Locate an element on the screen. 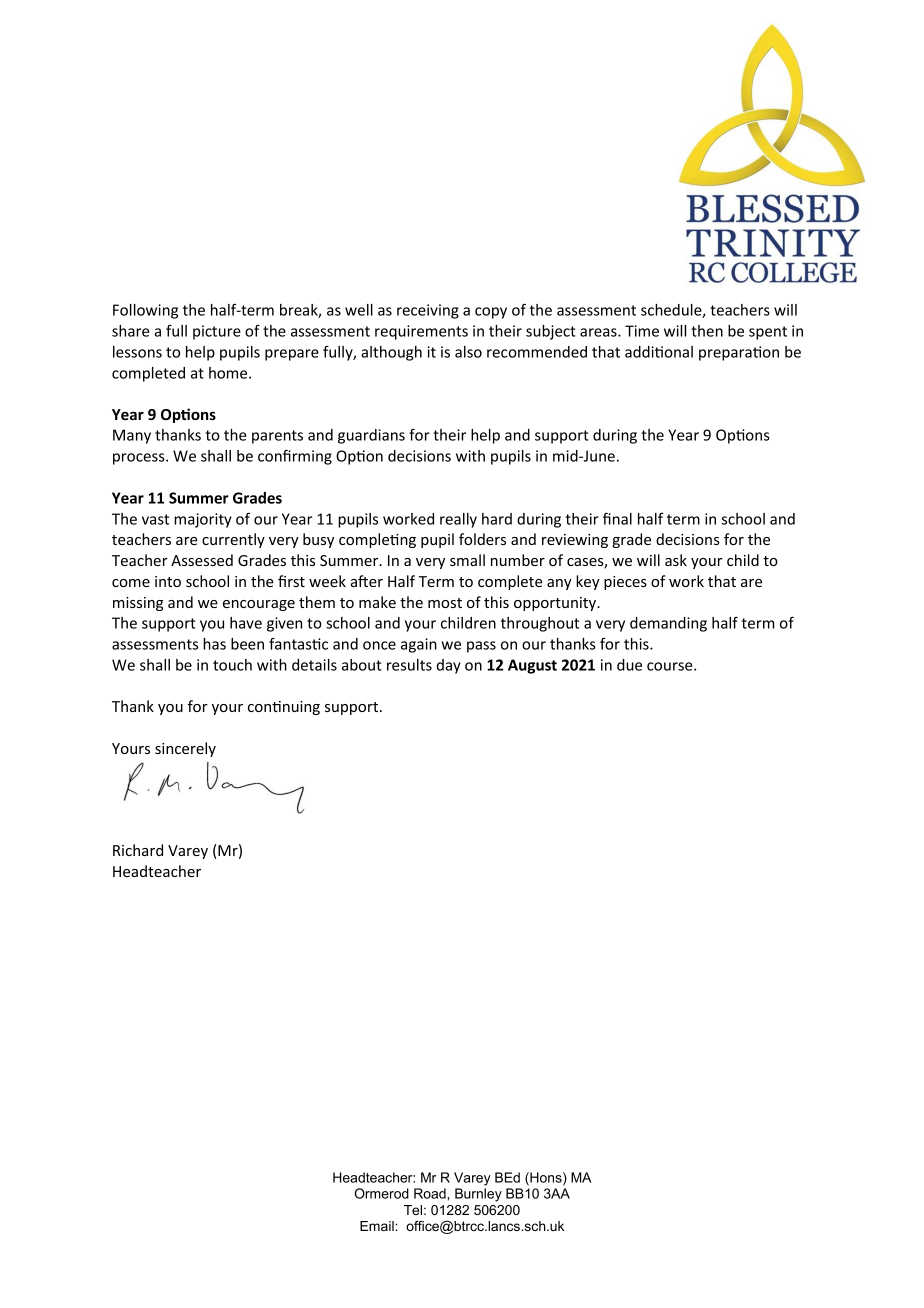 This screenshot has width=924, height=1308. due is located at coordinates (629, 665).
